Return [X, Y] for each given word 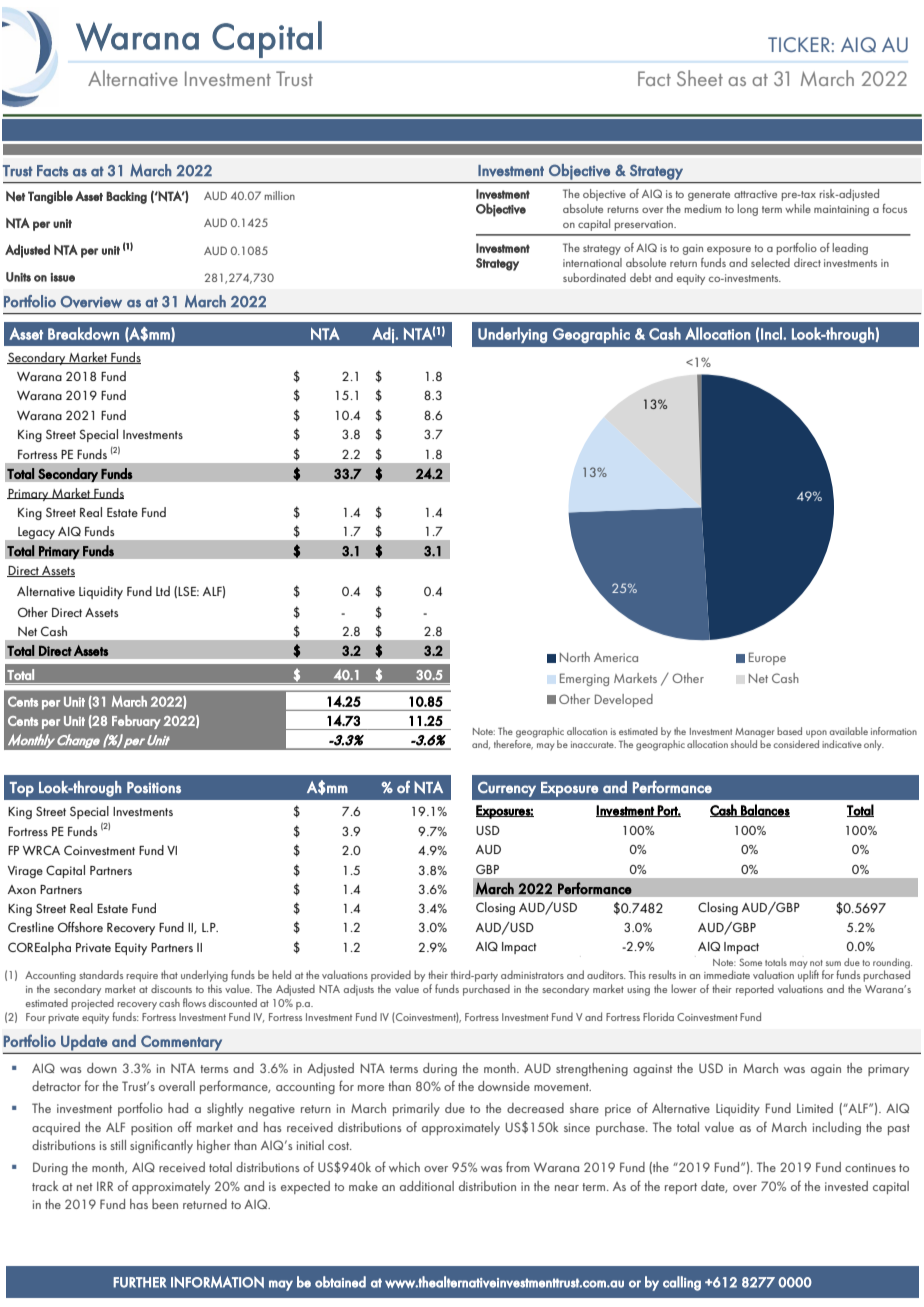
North [575, 657]
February [136, 722]
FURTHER [140, 1282]
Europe [767, 658]
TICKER [799, 44]
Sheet [700, 78]
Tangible [50, 197]
